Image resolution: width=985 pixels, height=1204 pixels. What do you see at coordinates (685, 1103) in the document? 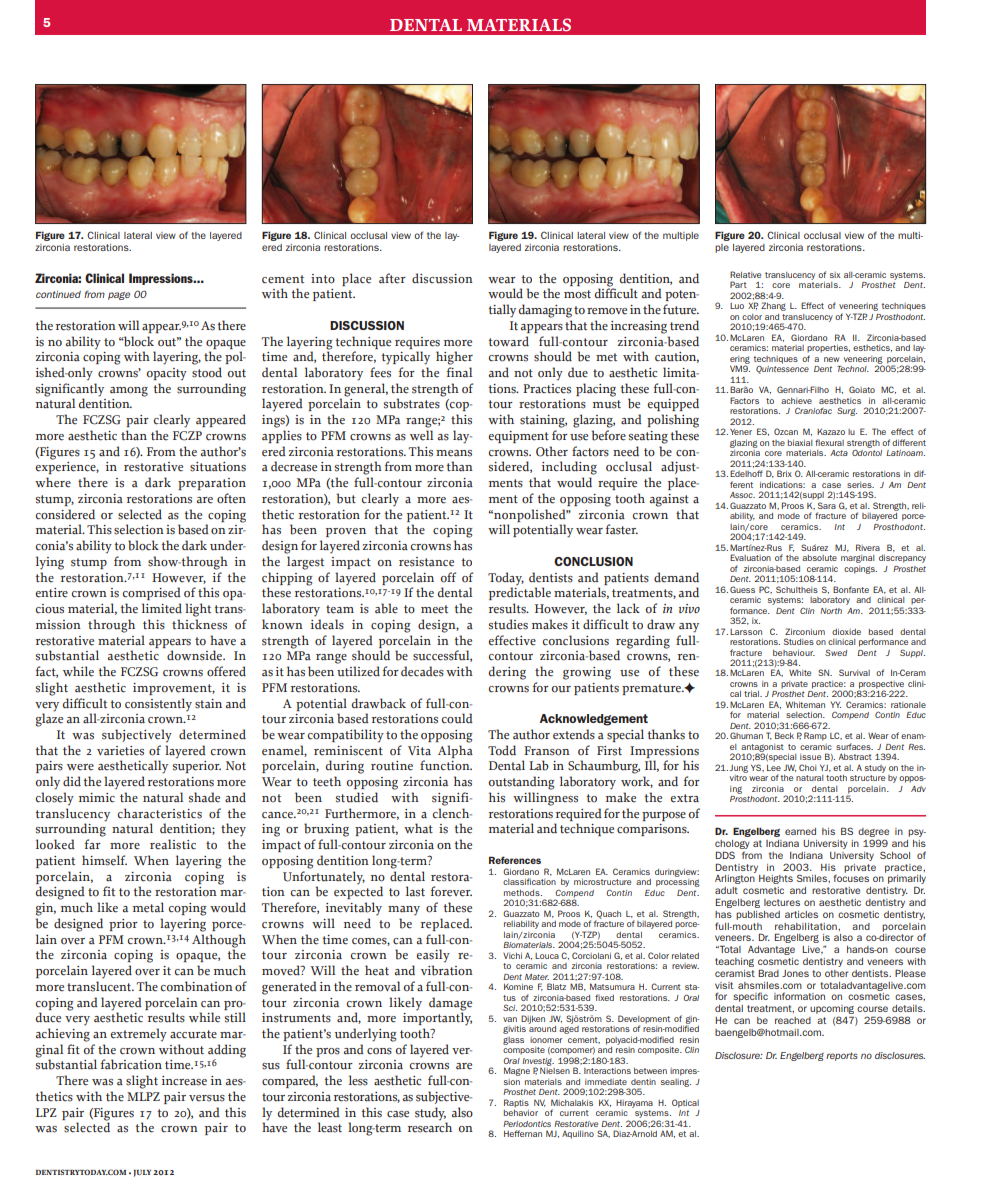
I see `Optical` at bounding box center [685, 1103].
